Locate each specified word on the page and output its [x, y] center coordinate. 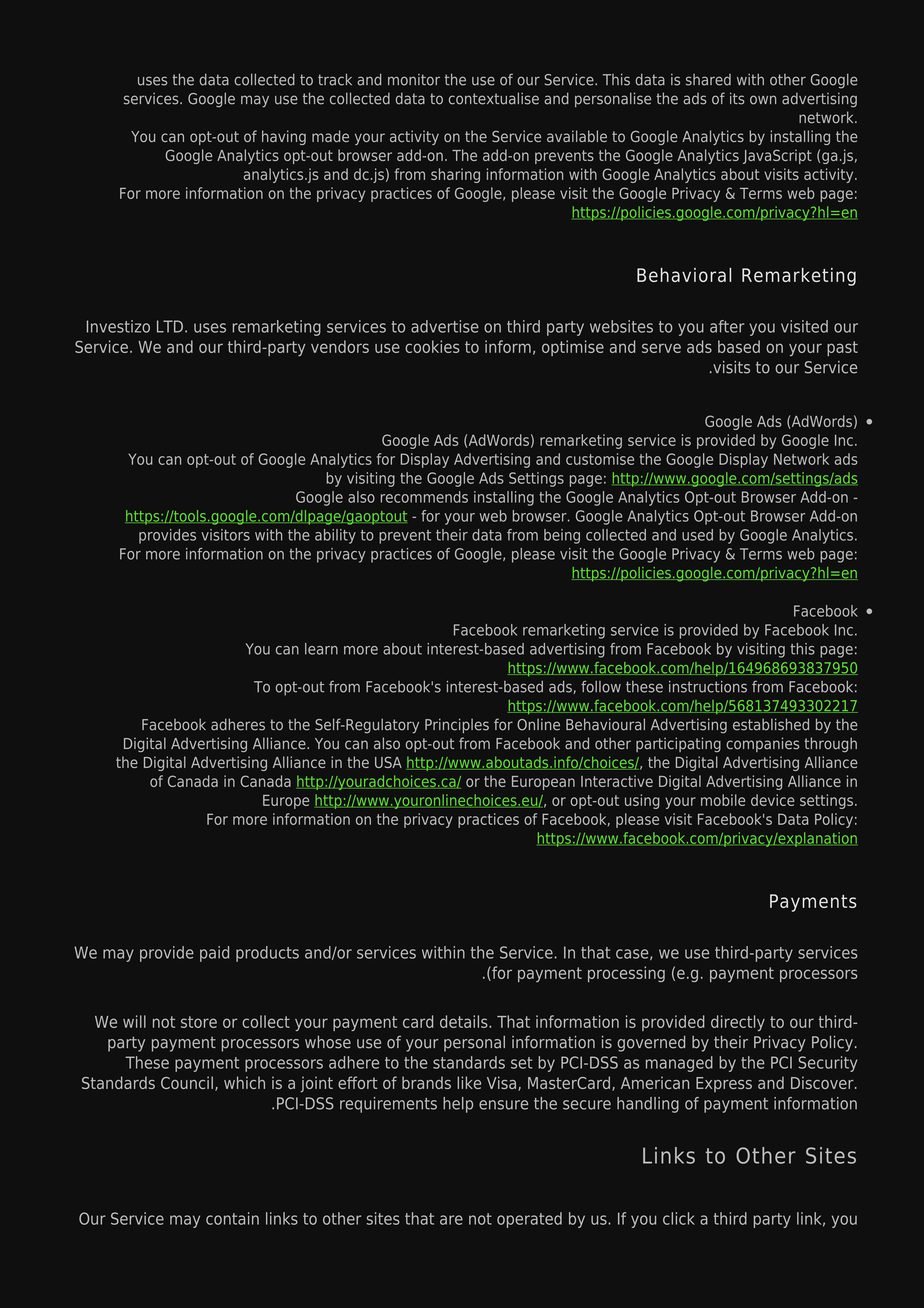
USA [388, 762]
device [772, 800]
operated [529, 1220]
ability [335, 536]
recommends [424, 497]
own [763, 100]
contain [232, 1218]
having [284, 137]
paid [214, 954]
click [679, 1218]
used [697, 535]
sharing [455, 175]
